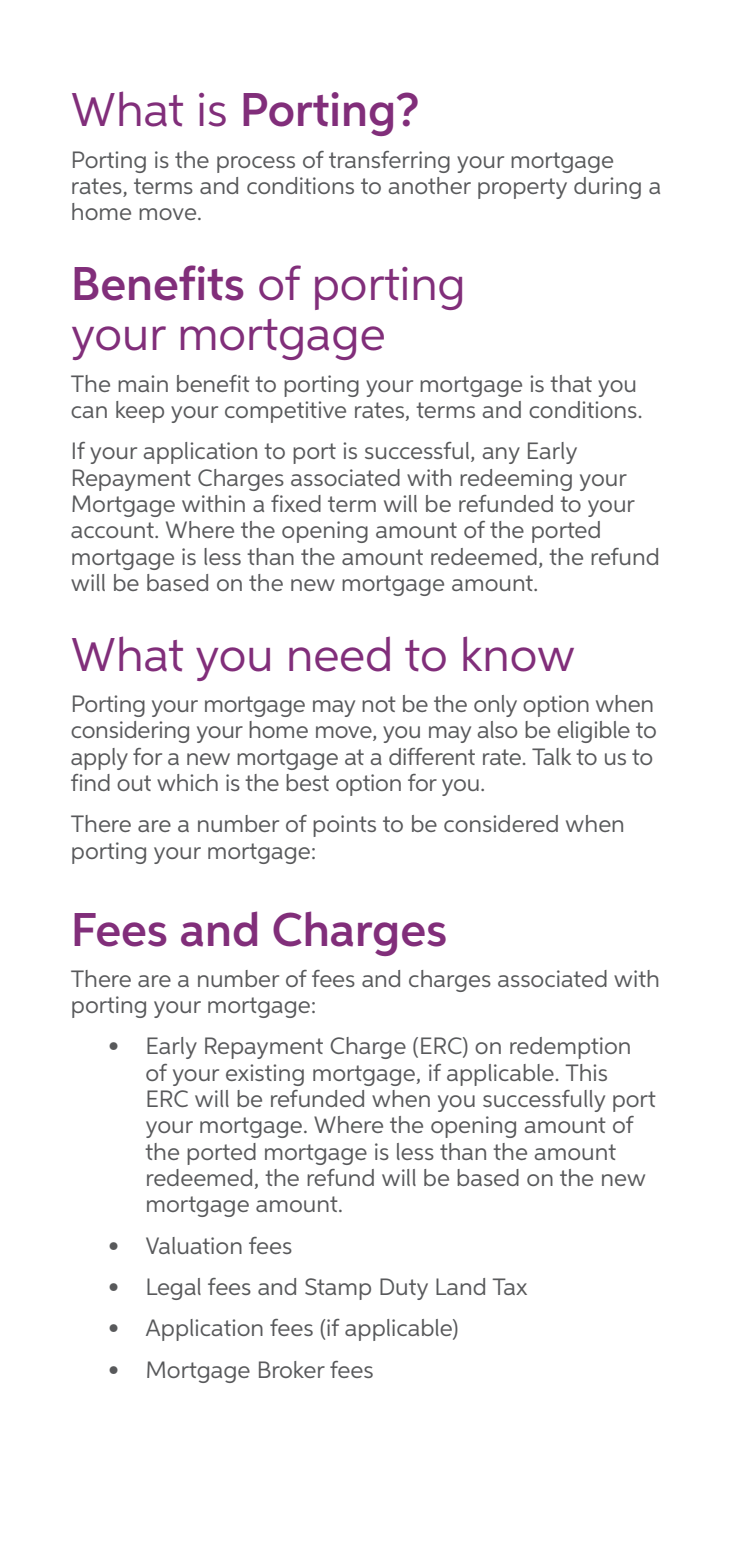 Image resolution: width=739 pixels, height=1568 pixels. Describe the element at coordinates (338, 1289) in the image. I see `Stamp` at that location.
